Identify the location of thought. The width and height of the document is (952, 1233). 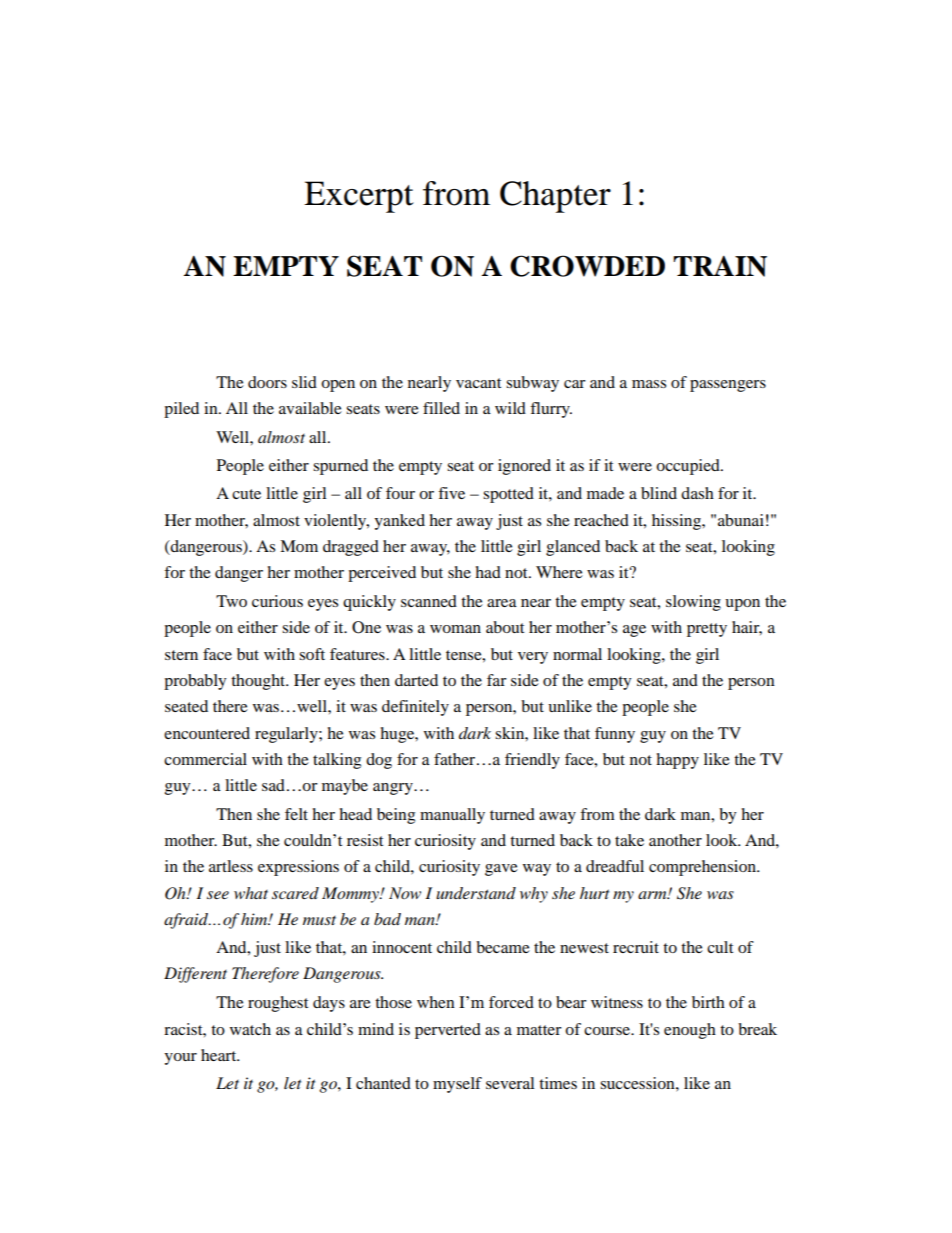
(259, 682).
